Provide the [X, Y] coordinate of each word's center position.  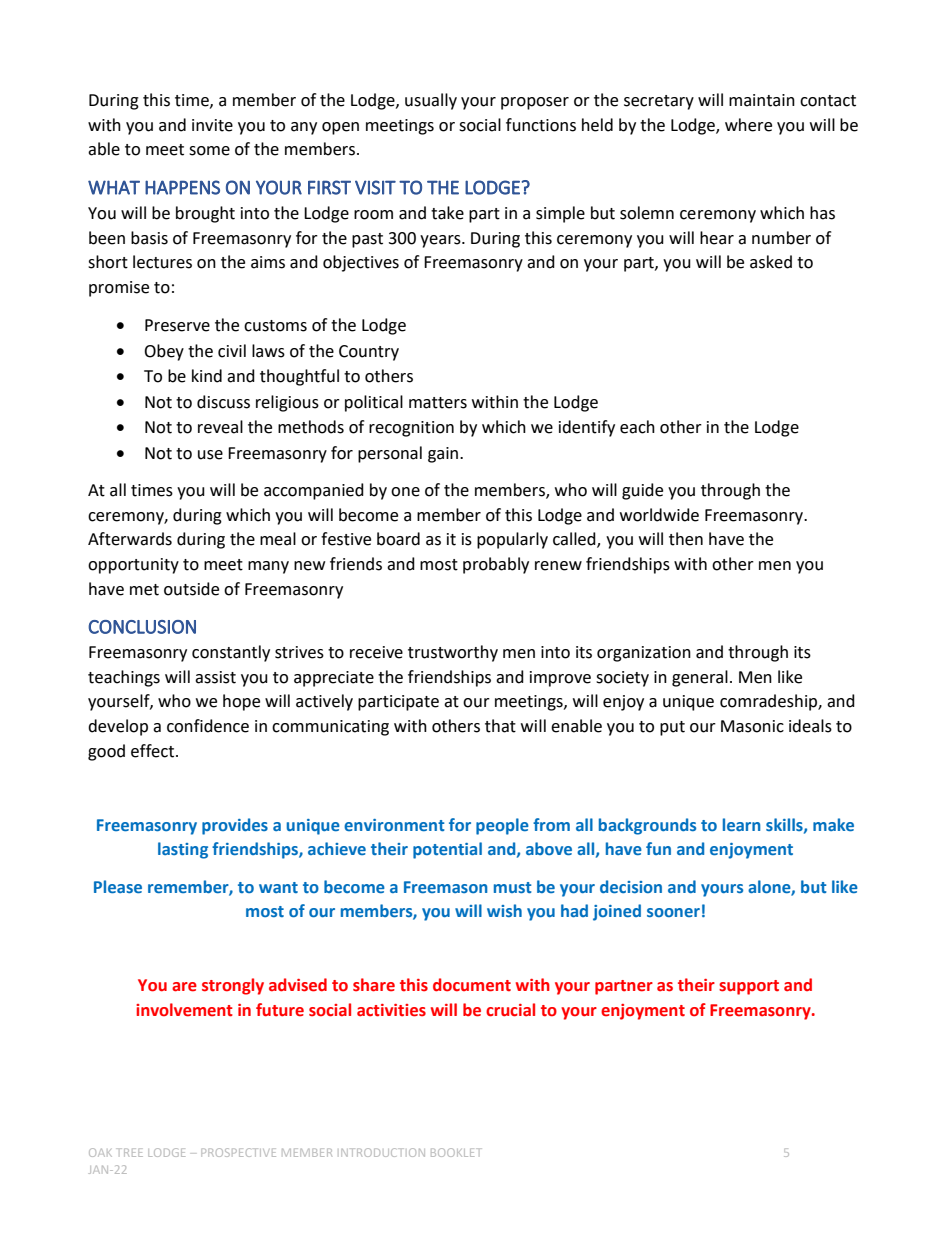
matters [438, 403]
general [700, 678]
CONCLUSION [142, 627]
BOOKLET [456, 1152]
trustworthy [453, 653]
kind [207, 376]
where [748, 125]
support [749, 987]
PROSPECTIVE [238, 1152]
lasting [183, 850]
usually [431, 101]
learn [742, 824]
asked [771, 262]
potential [447, 850]
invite [212, 125]
